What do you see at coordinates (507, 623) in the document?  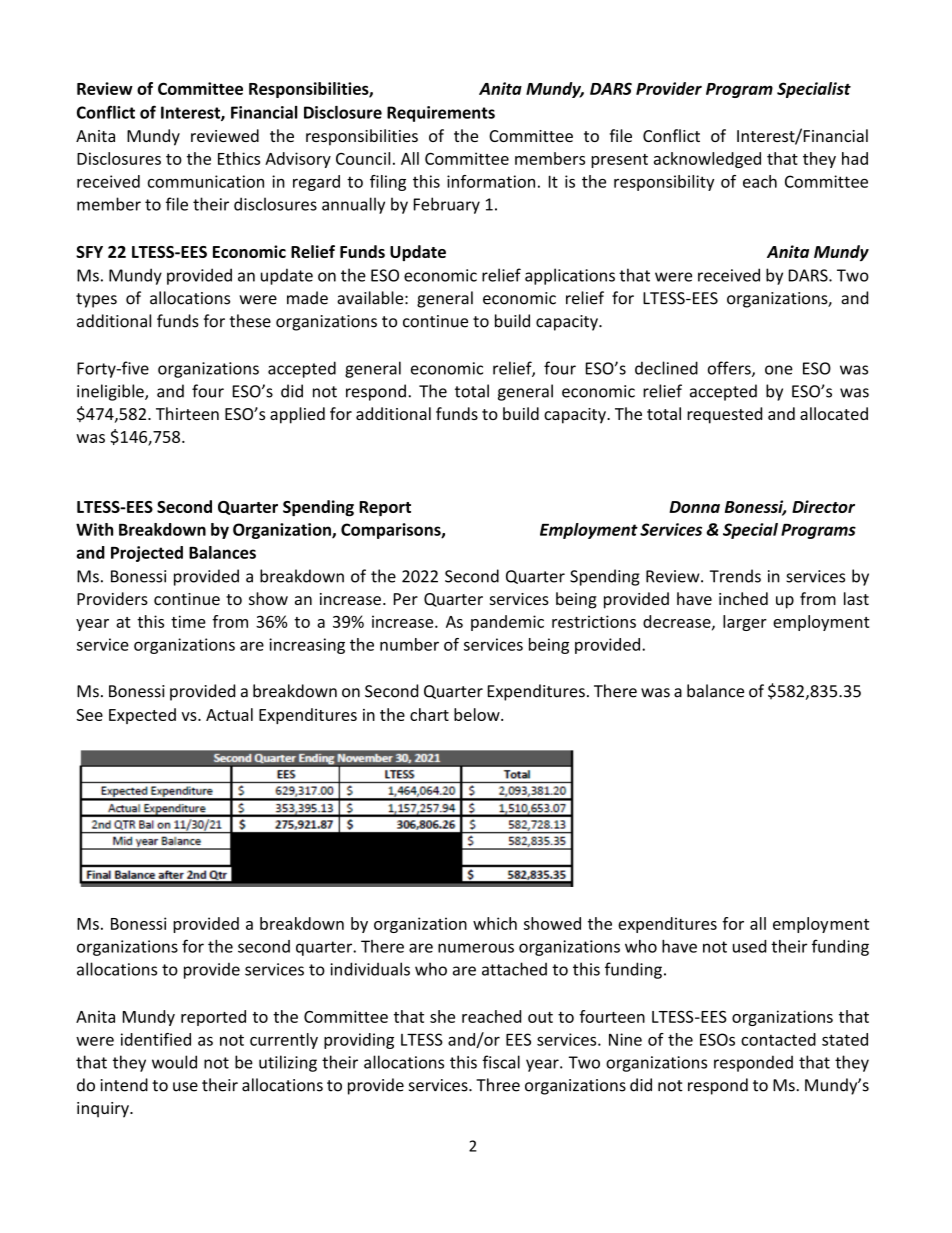 I see `pandemic` at bounding box center [507, 623].
